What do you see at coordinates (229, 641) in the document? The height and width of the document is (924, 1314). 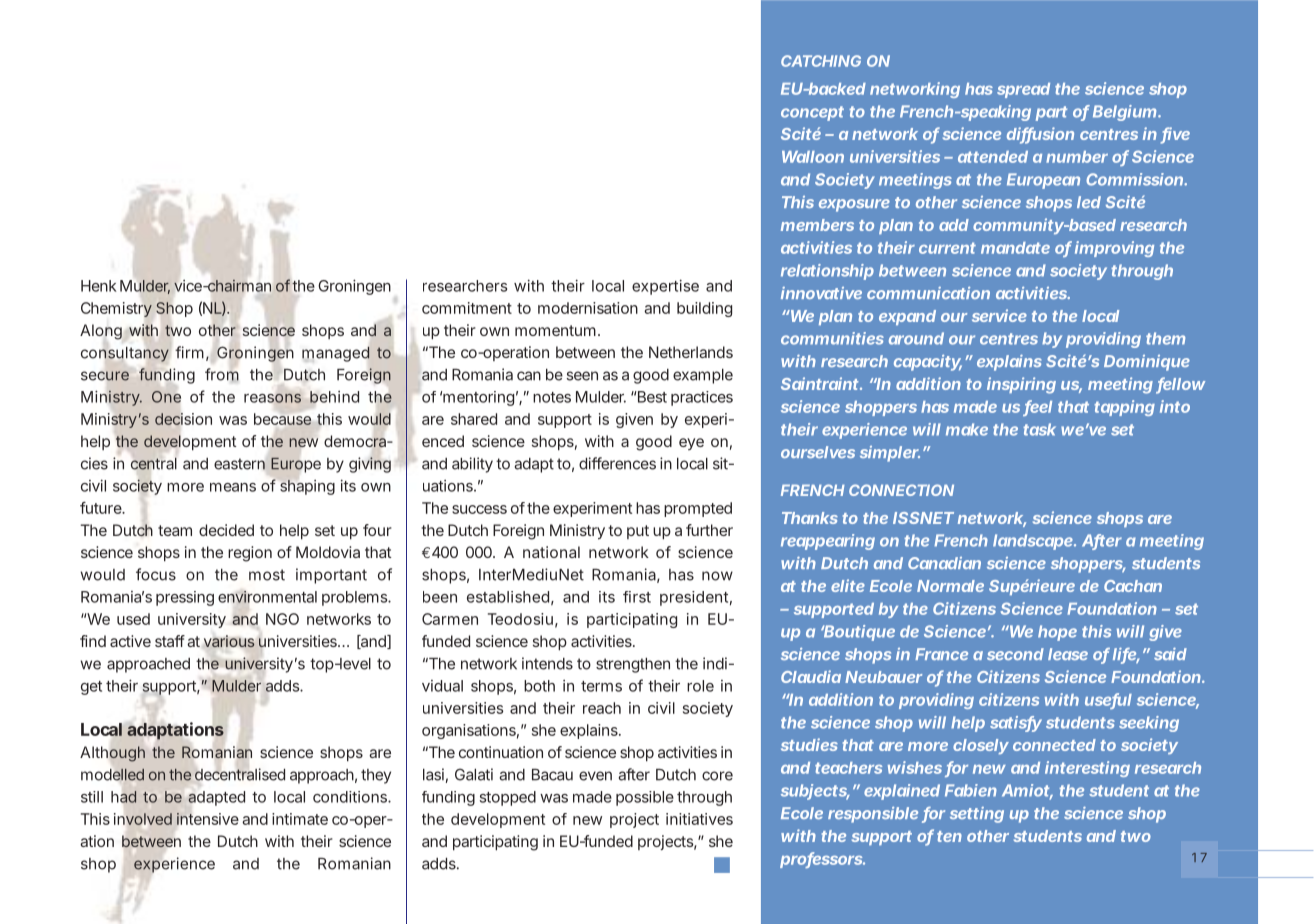 I see `various` at bounding box center [229, 641].
